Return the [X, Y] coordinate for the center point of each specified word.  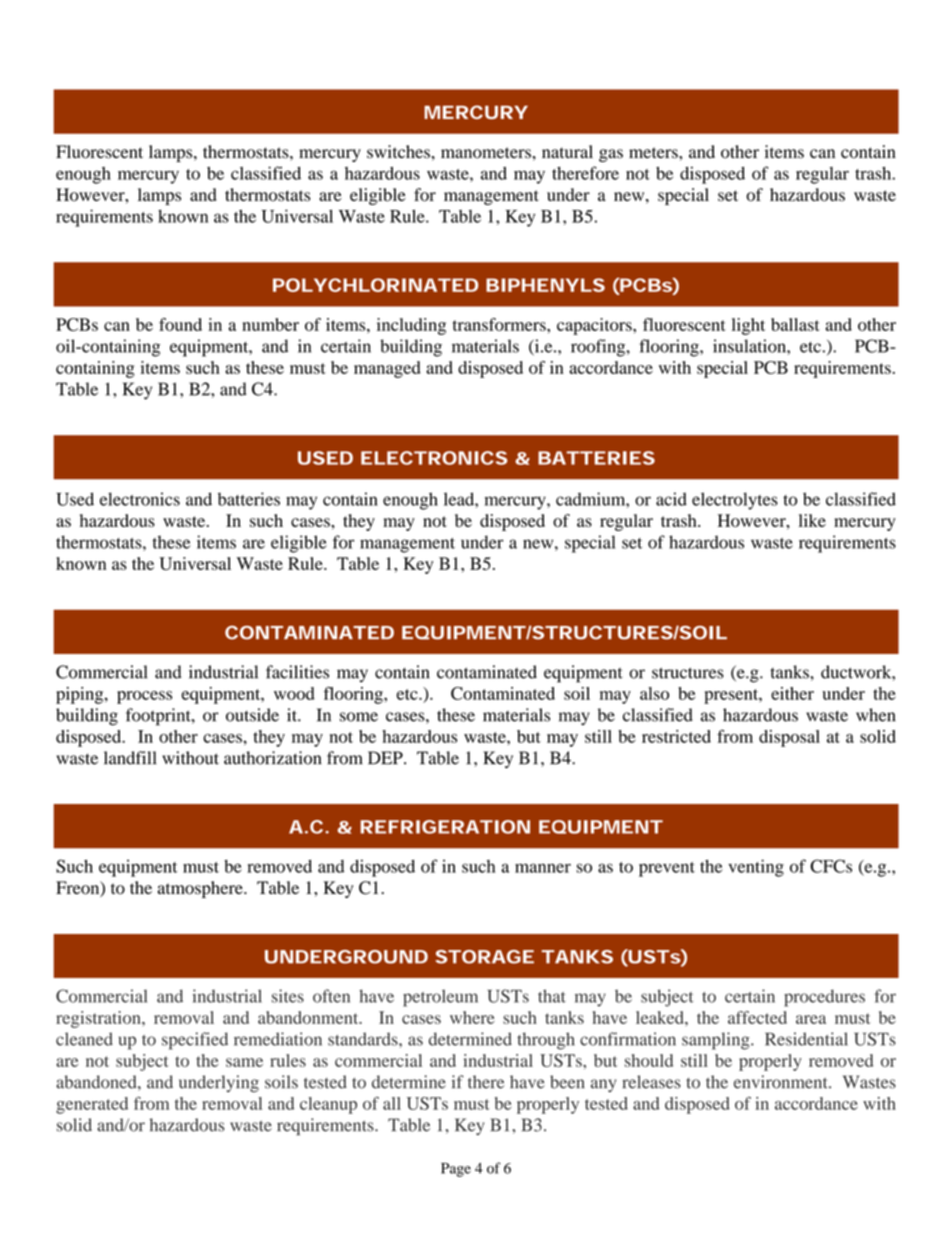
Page [456, 1170]
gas [611, 155]
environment [782, 1082]
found [180, 324]
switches [399, 152]
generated [92, 1105]
